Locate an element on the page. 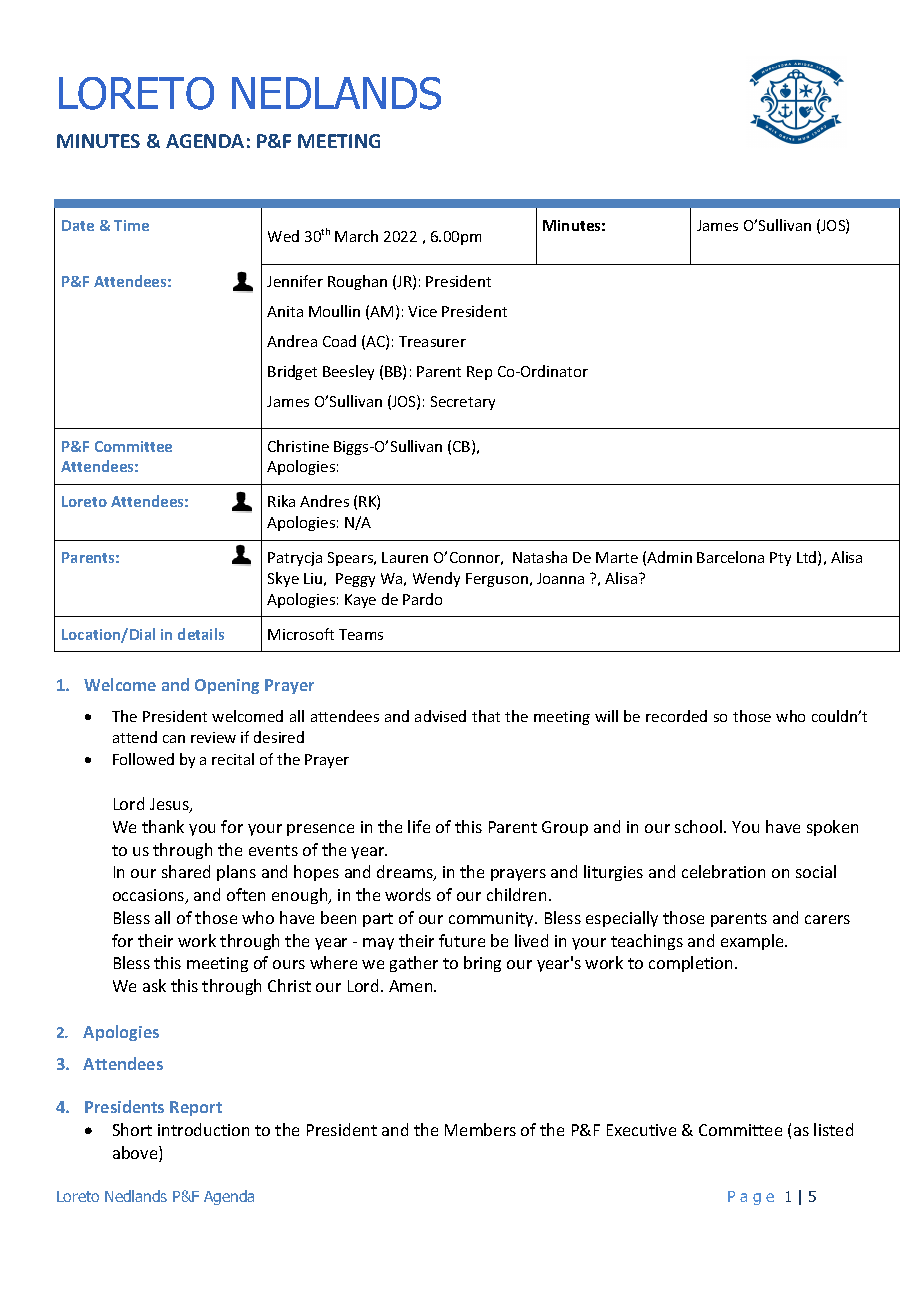 This page has width=924, height=1308. Barcelona is located at coordinates (730, 557).
